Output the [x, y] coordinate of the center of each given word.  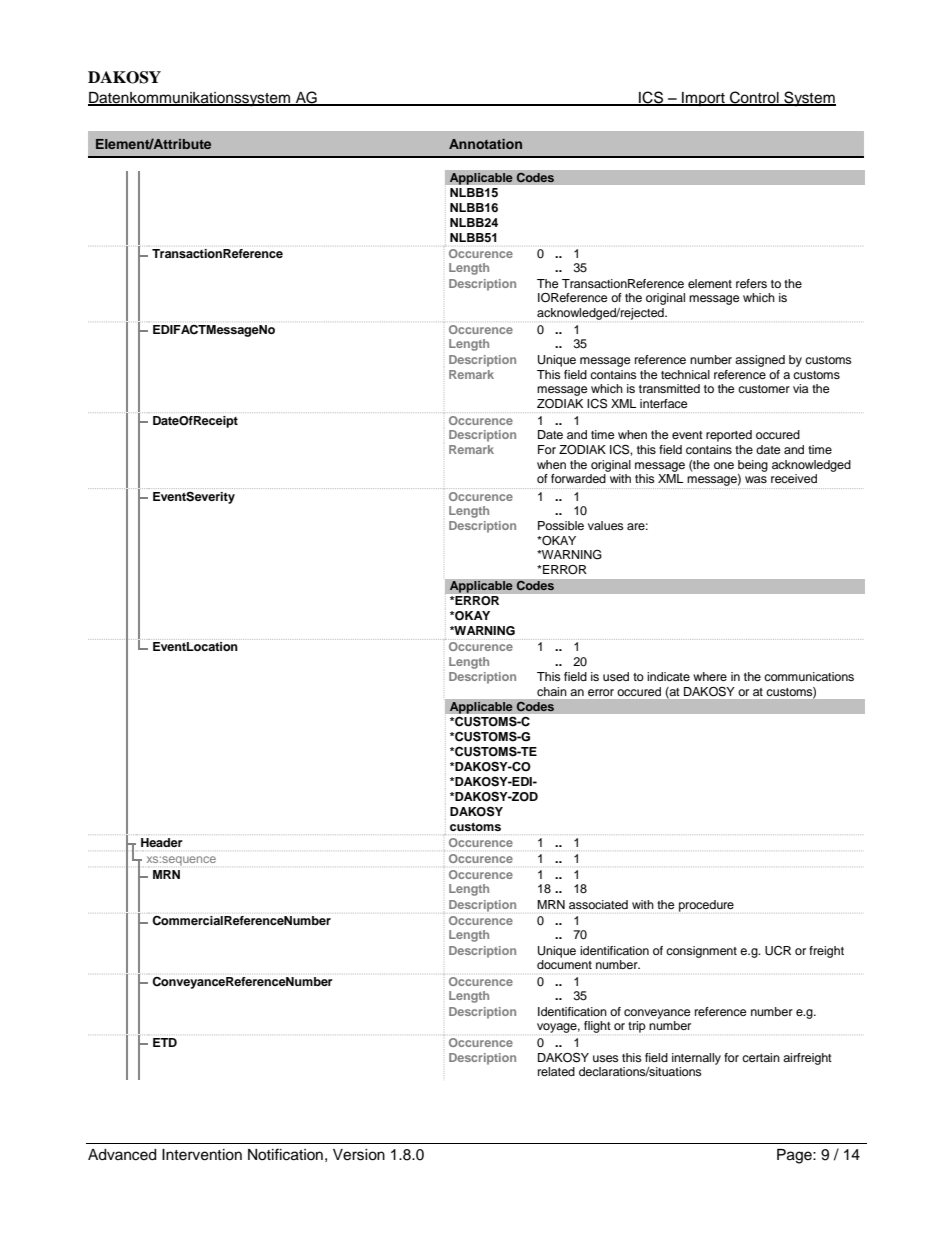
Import [703, 99]
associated [598, 904]
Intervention [202, 1155]
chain [552, 691]
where [710, 676]
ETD [165, 1042]
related [556, 1071]
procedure [706, 906]
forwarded [578, 478]
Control [754, 98]
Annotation [485, 144]
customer [764, 389]
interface [664, 403]
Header [162, 842]
